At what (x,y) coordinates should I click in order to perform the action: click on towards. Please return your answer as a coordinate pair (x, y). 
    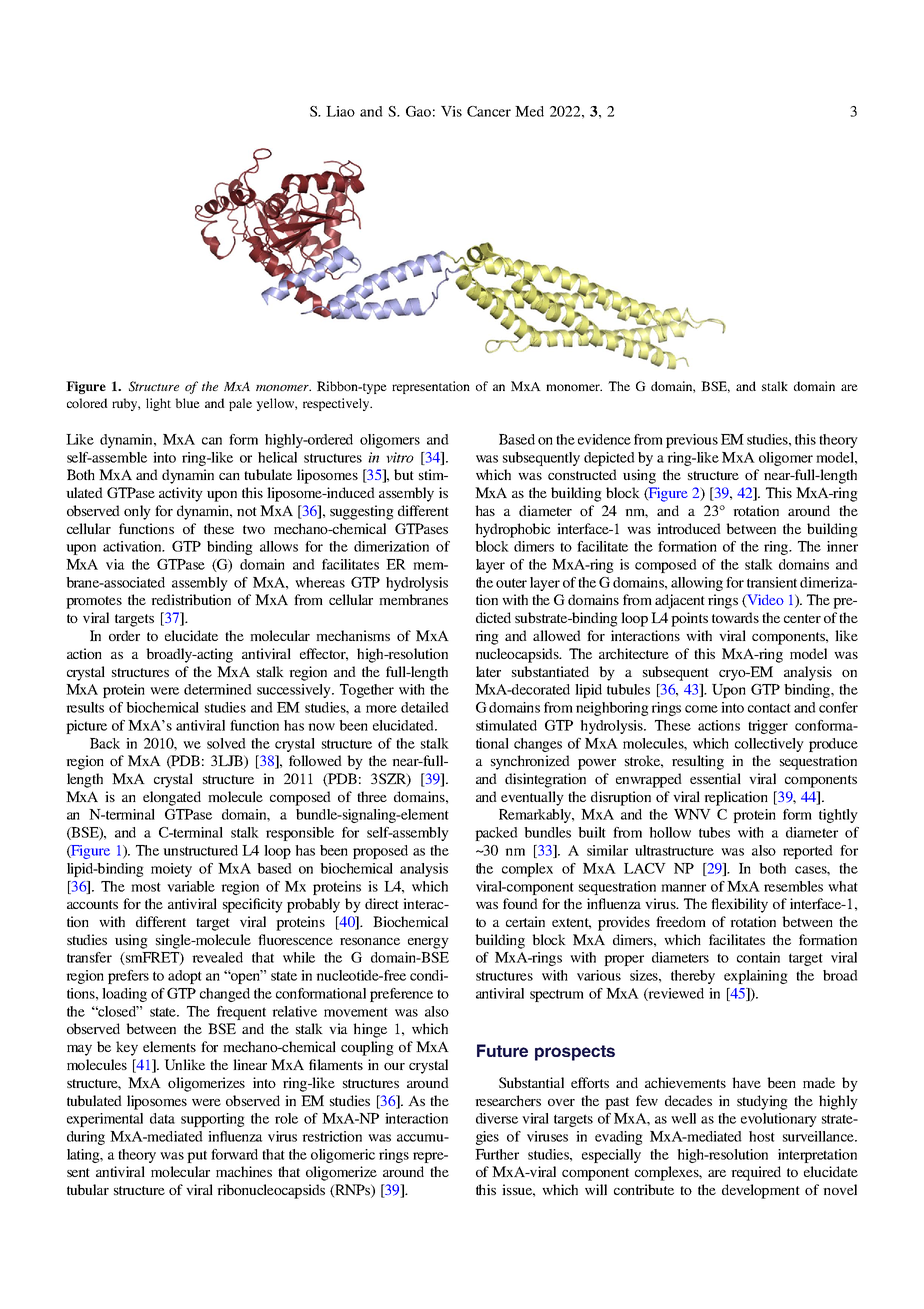
    Looking at the image, I should click on (735, 617).
